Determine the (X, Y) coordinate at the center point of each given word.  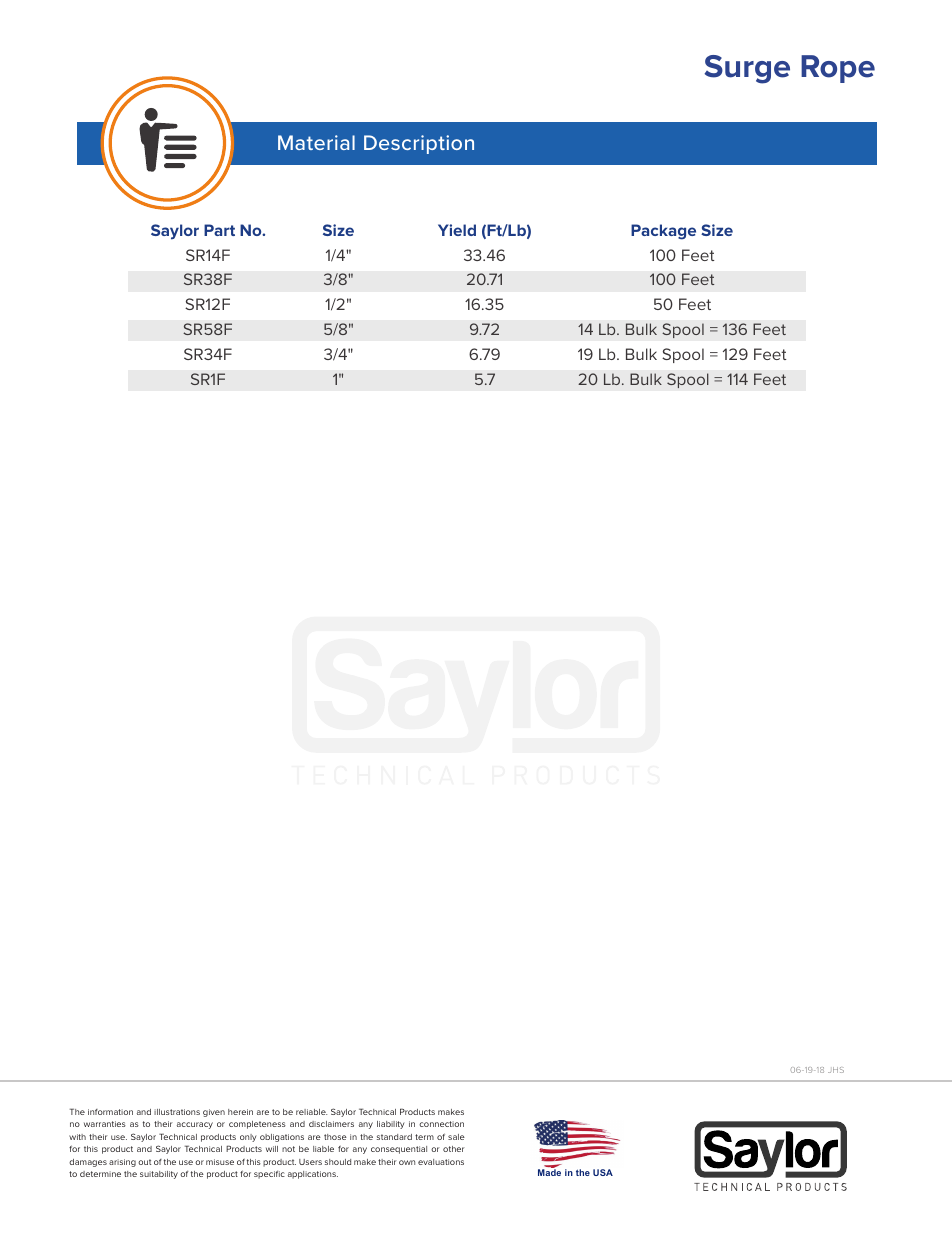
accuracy (195, 1125)
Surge (747, 69)
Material (316, 142)
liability (391, 1125)
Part (219, 230)
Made (549, 1172)
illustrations (177, 1112)
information (110, 1112)
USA (603, 1172)
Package (663, 232)
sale (456, 1137)
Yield (457, 230)
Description (419, 144)
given (214, 1113)
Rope (838, 69)
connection (441, 1124)
